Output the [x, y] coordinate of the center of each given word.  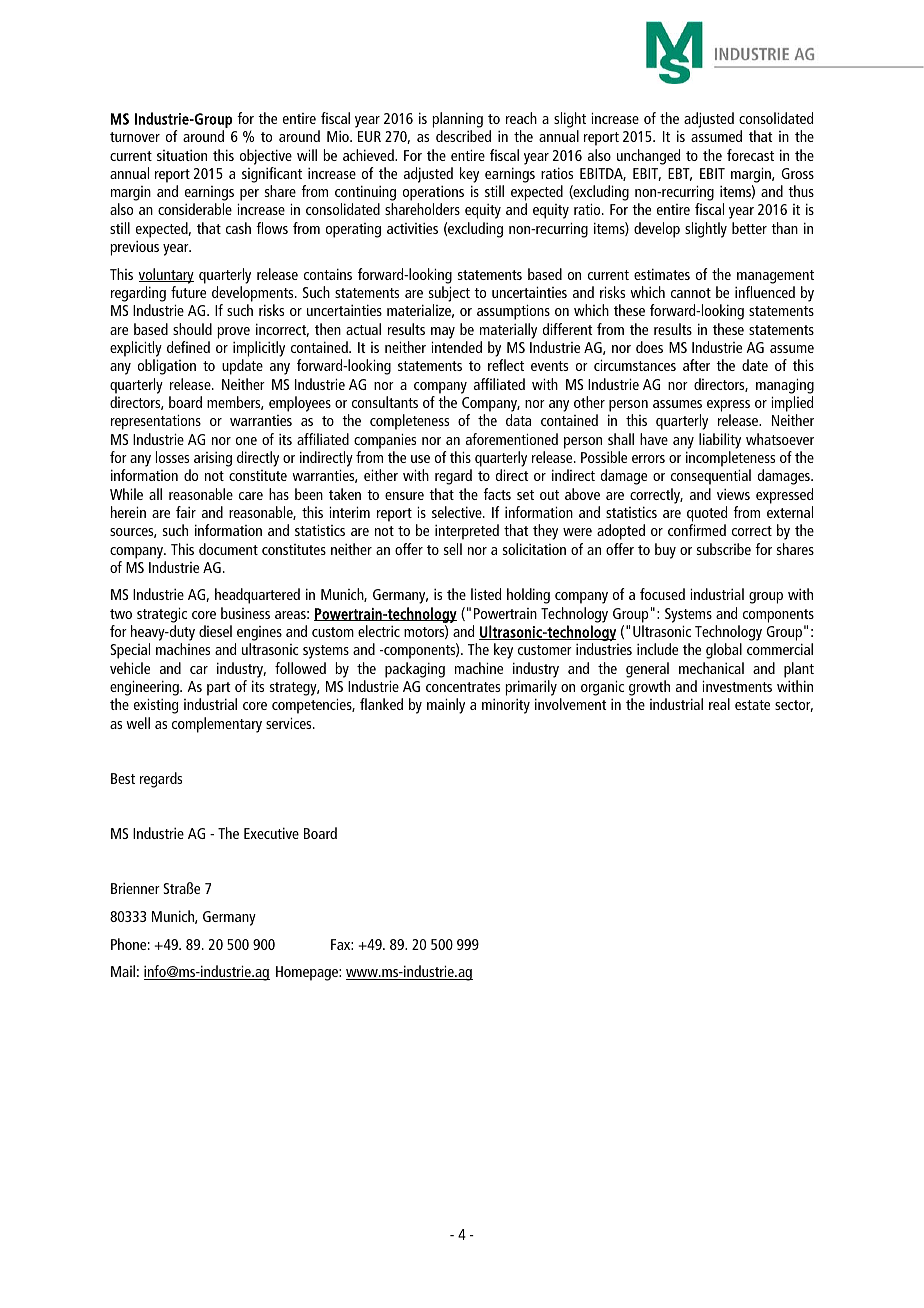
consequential [711, 477]
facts [497, 494]
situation [182, 155]
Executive [271, 833]
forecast [750, 155]
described [463, 136]
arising [213, 459]
